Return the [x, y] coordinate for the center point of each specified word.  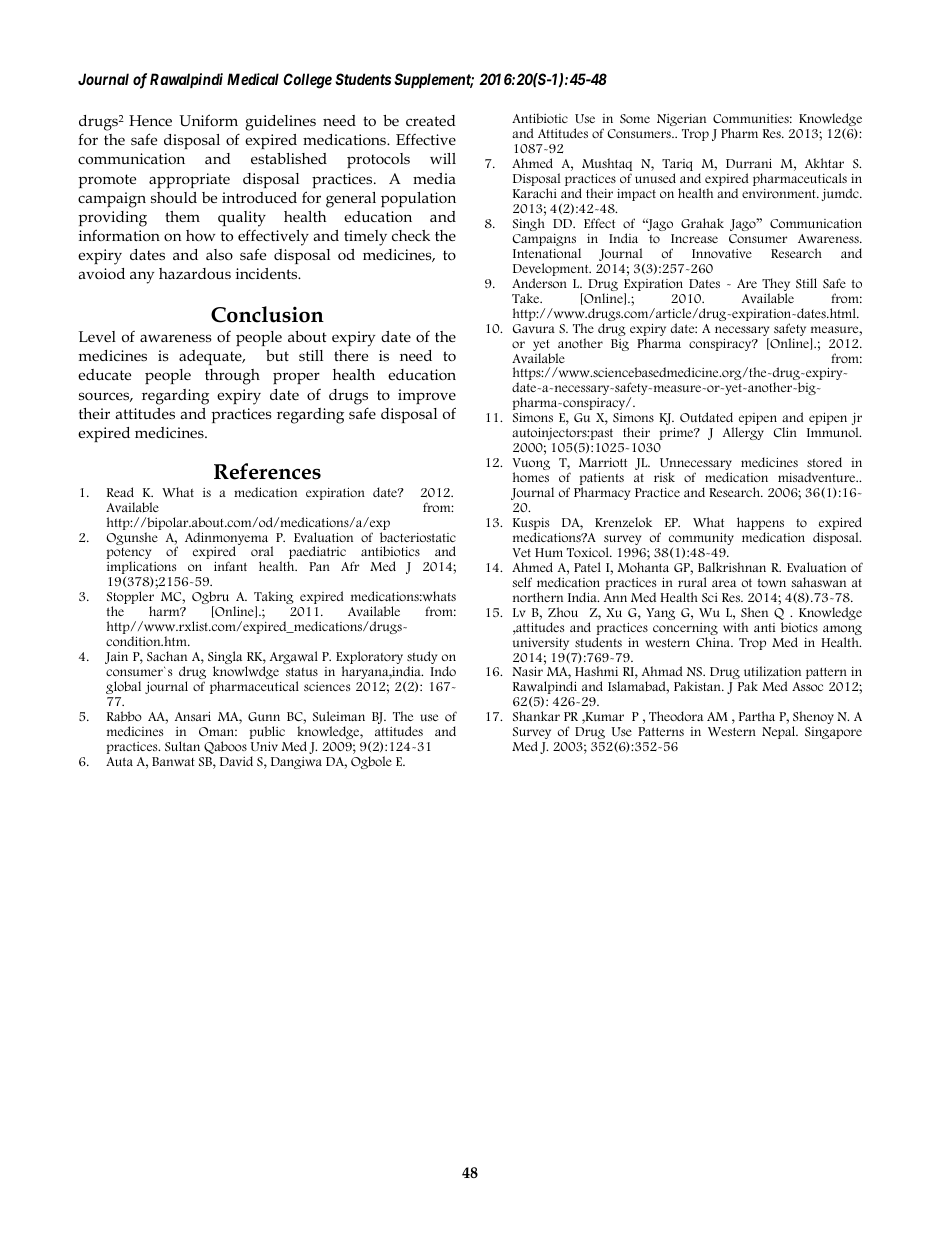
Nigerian [681, 120]
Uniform [208, 120]
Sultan [182, 746]
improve [427, 396]
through [232, 377]
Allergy [743, 433]
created [431, 120]
